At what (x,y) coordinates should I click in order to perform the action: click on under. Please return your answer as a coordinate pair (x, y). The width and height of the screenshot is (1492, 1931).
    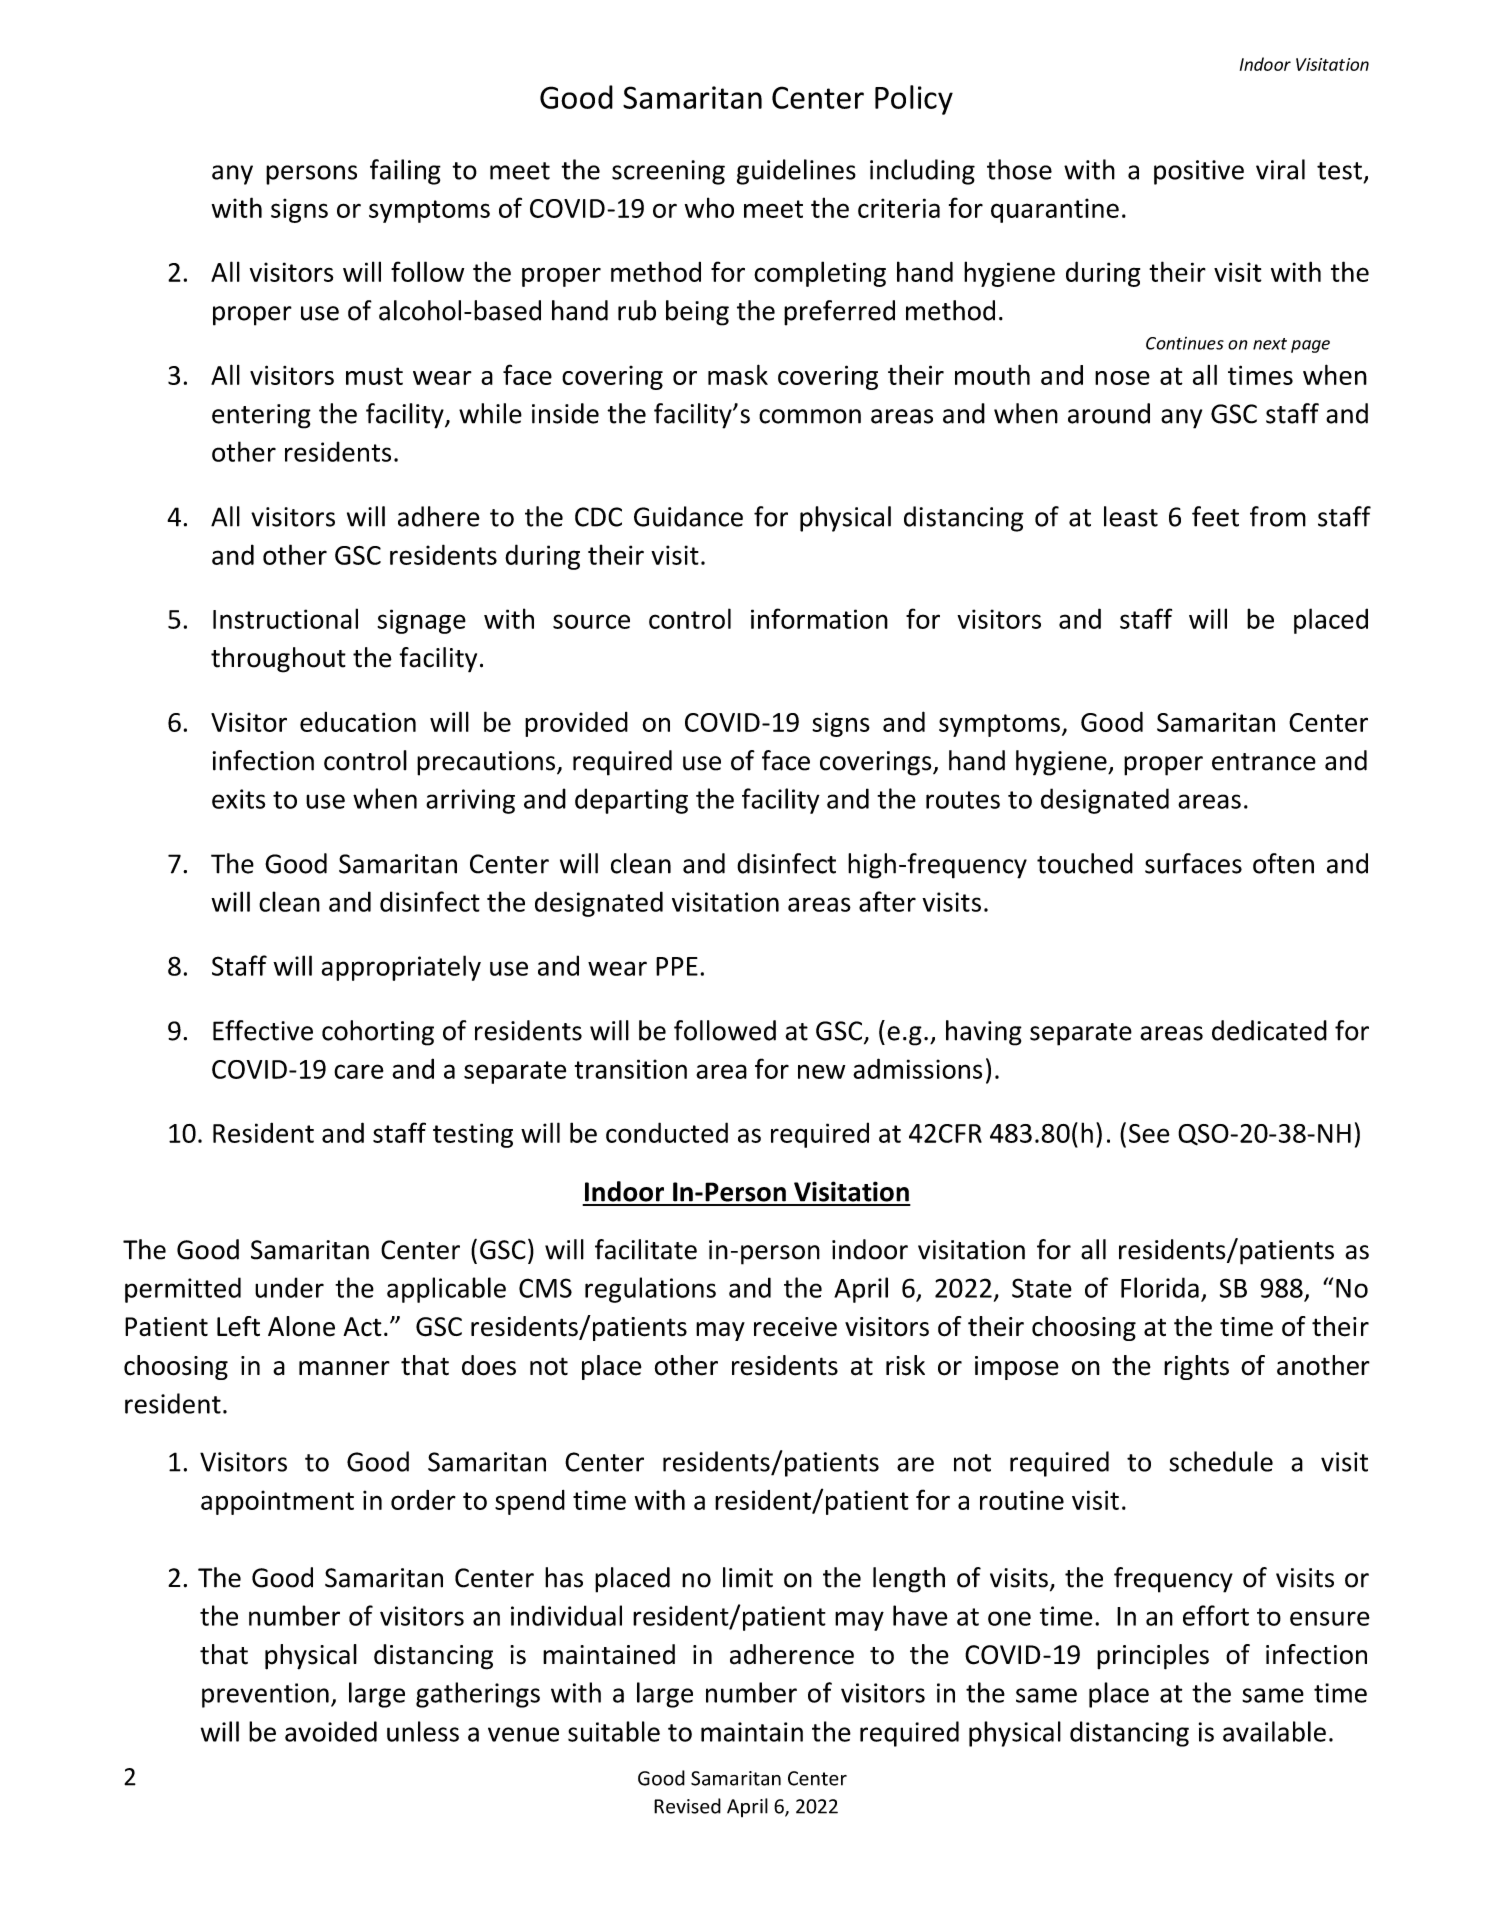
    Looking at the image, I should click on (289, 1287).
